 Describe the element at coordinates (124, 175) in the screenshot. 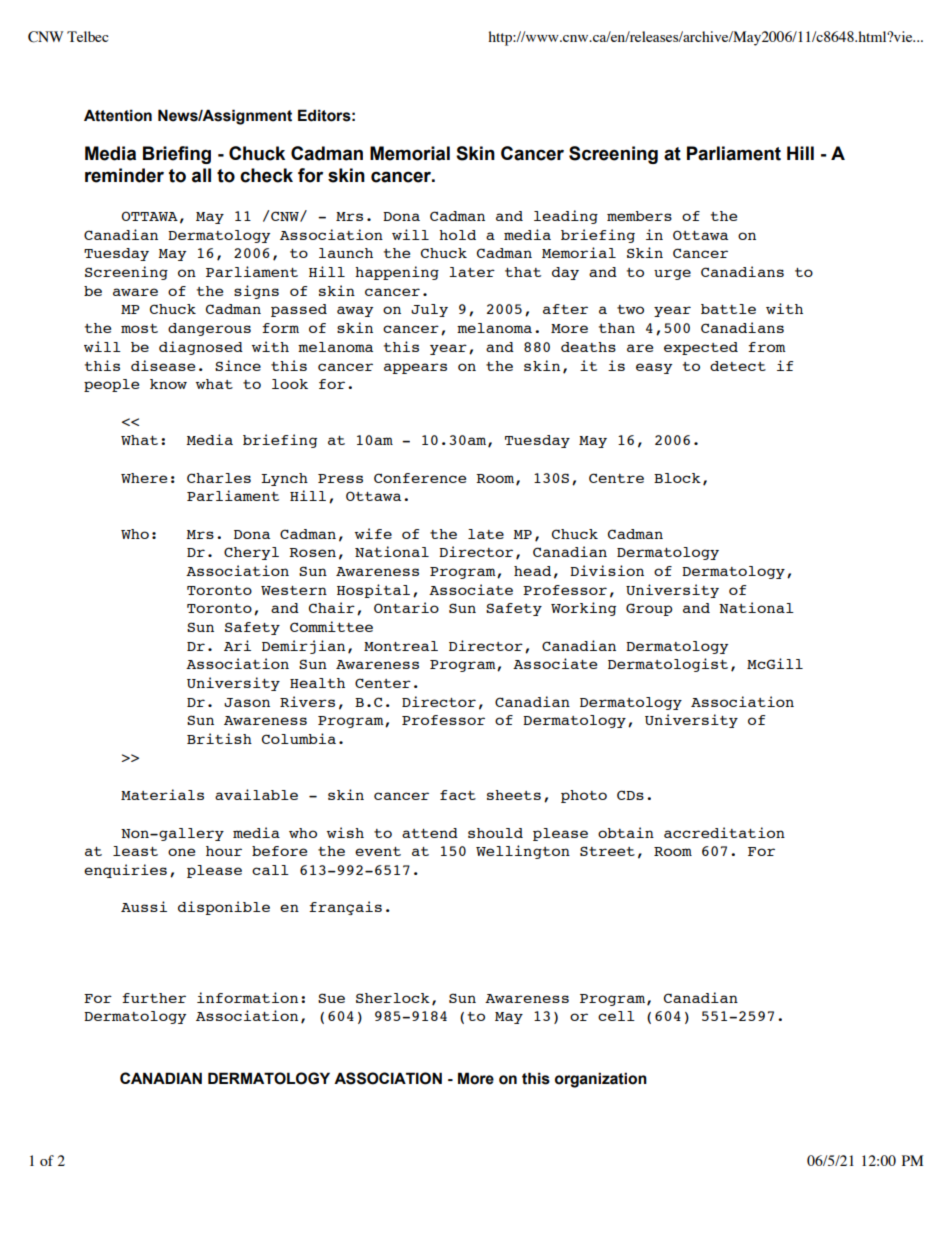

I see `reminder` at that location.
